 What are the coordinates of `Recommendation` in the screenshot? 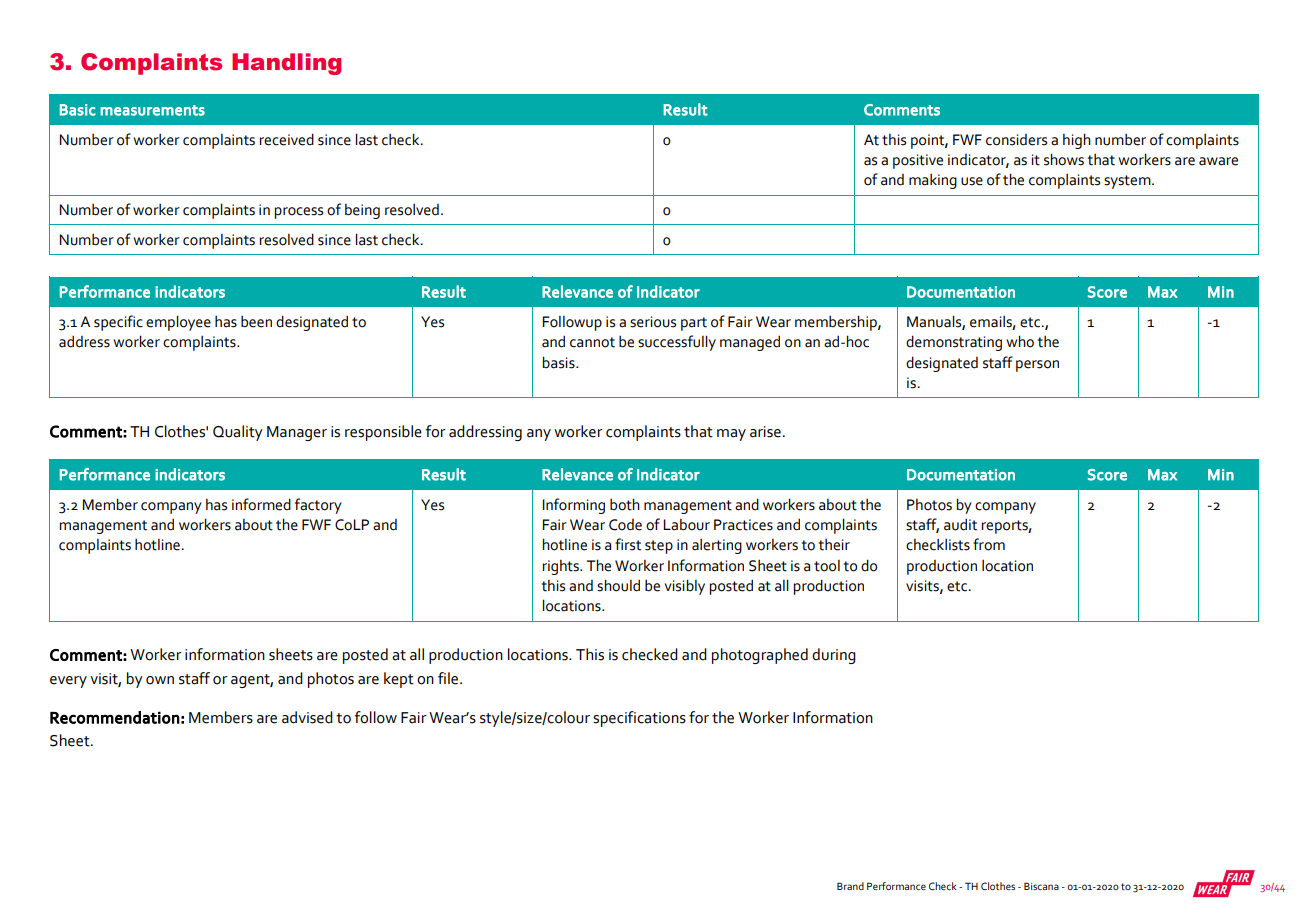 It's located at (115, 717).
